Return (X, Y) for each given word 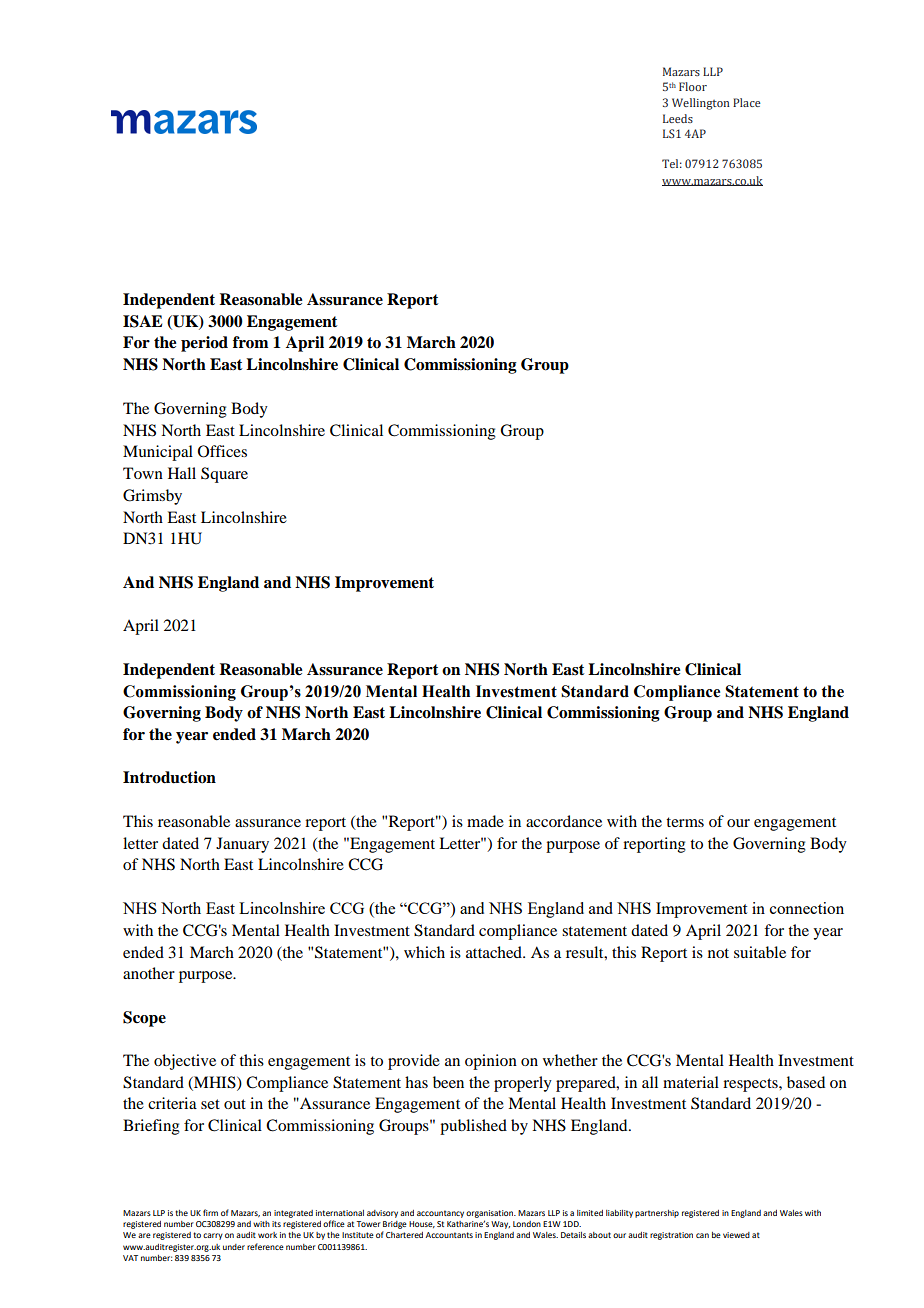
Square (224, 475)
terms (685, 822)
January (242, 845)
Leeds (678, 118)
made (485, 821)
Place (747, 102)
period (204, 344)
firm (210, 1212)
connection (807, 908)
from (250, 342)
